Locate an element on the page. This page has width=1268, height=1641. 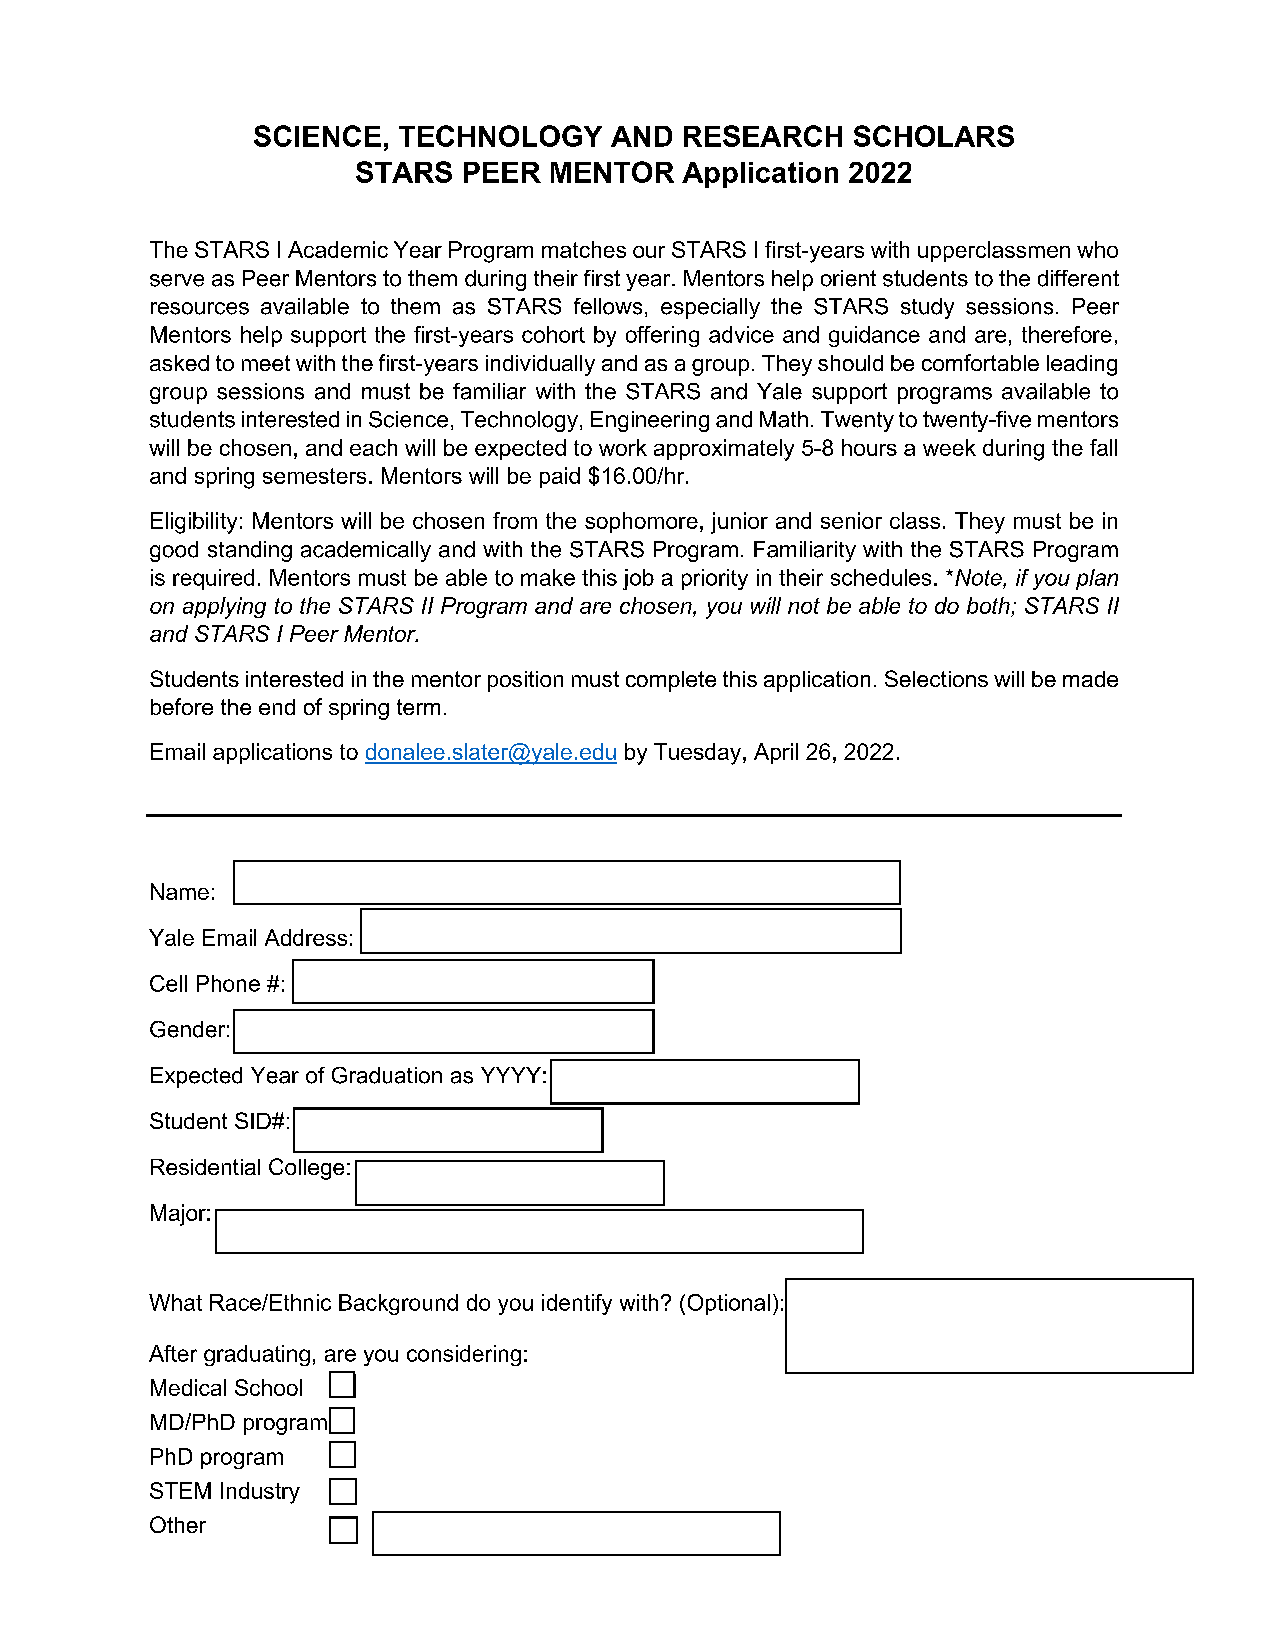
work is located at coordinates (623, 447).
